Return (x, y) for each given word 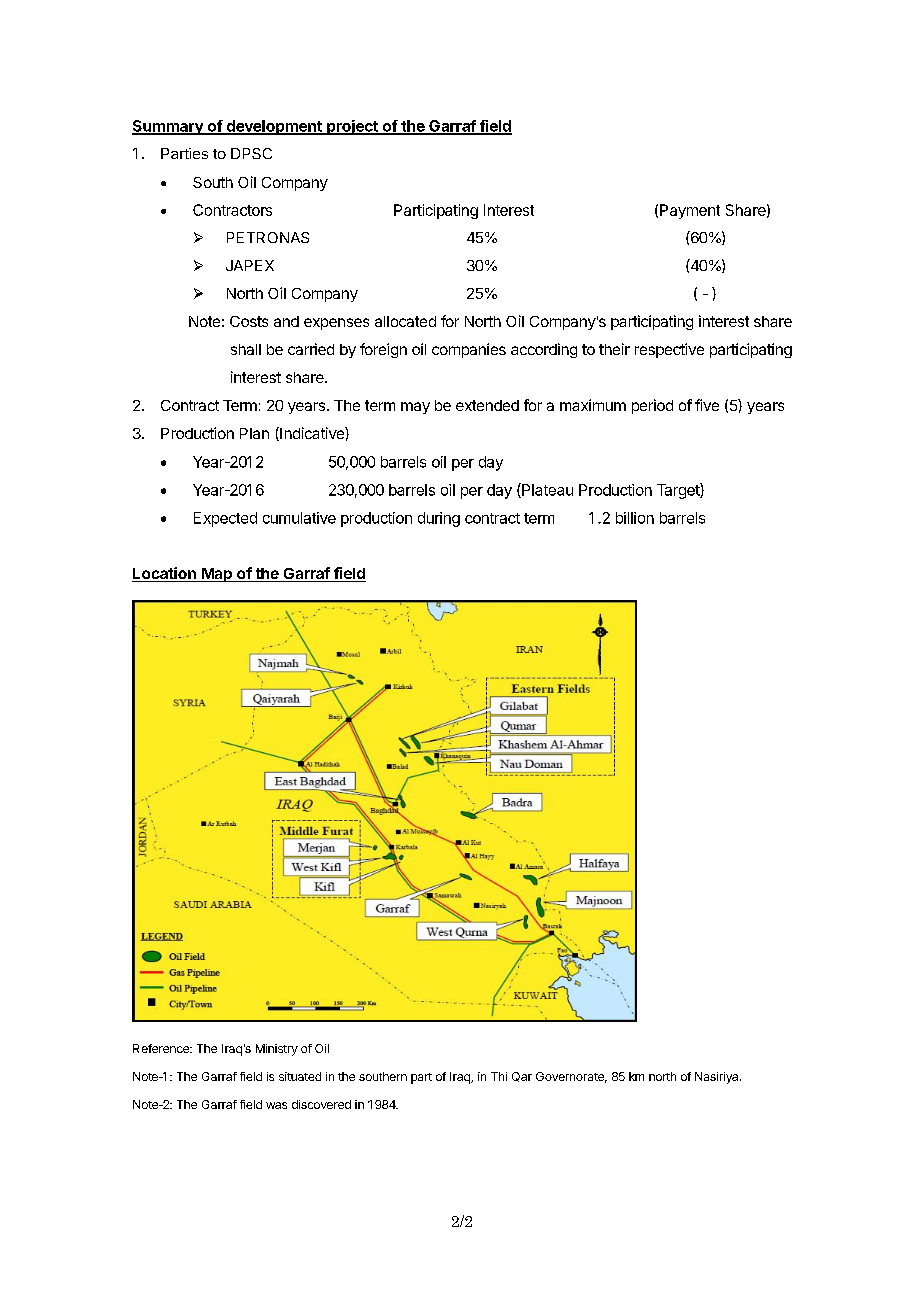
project (352, 127)
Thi (499, 1076)
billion (635, 518)
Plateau (546, 490)
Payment (690, 211)
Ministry (277, 1050)
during (439, 519)
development (274, 127)
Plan (254, 433)
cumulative (299, 518)
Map (217, 575)
